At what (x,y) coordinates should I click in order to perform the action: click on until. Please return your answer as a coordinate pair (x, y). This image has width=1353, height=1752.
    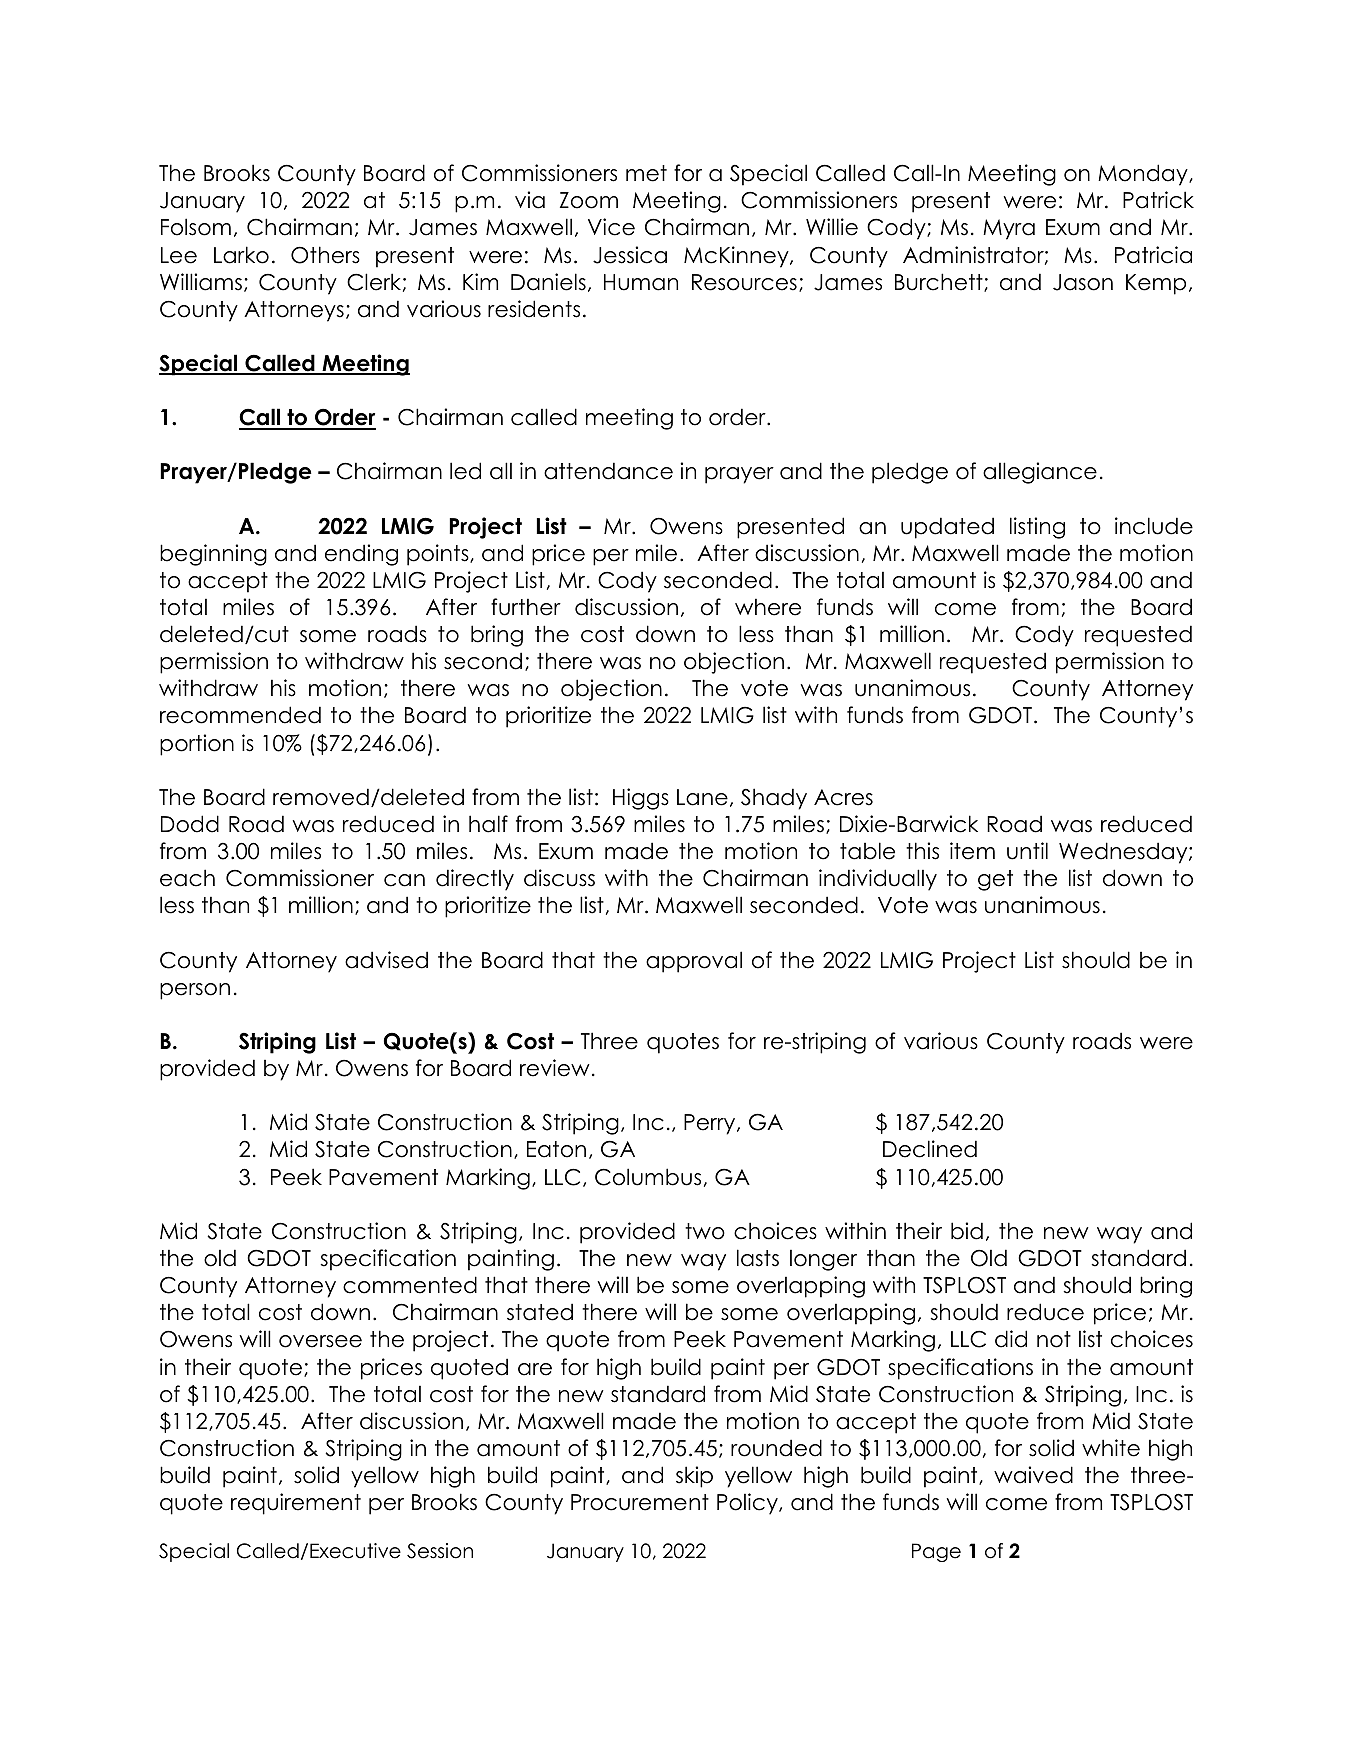
    Looking at the image, I should click on (1027, 851).
